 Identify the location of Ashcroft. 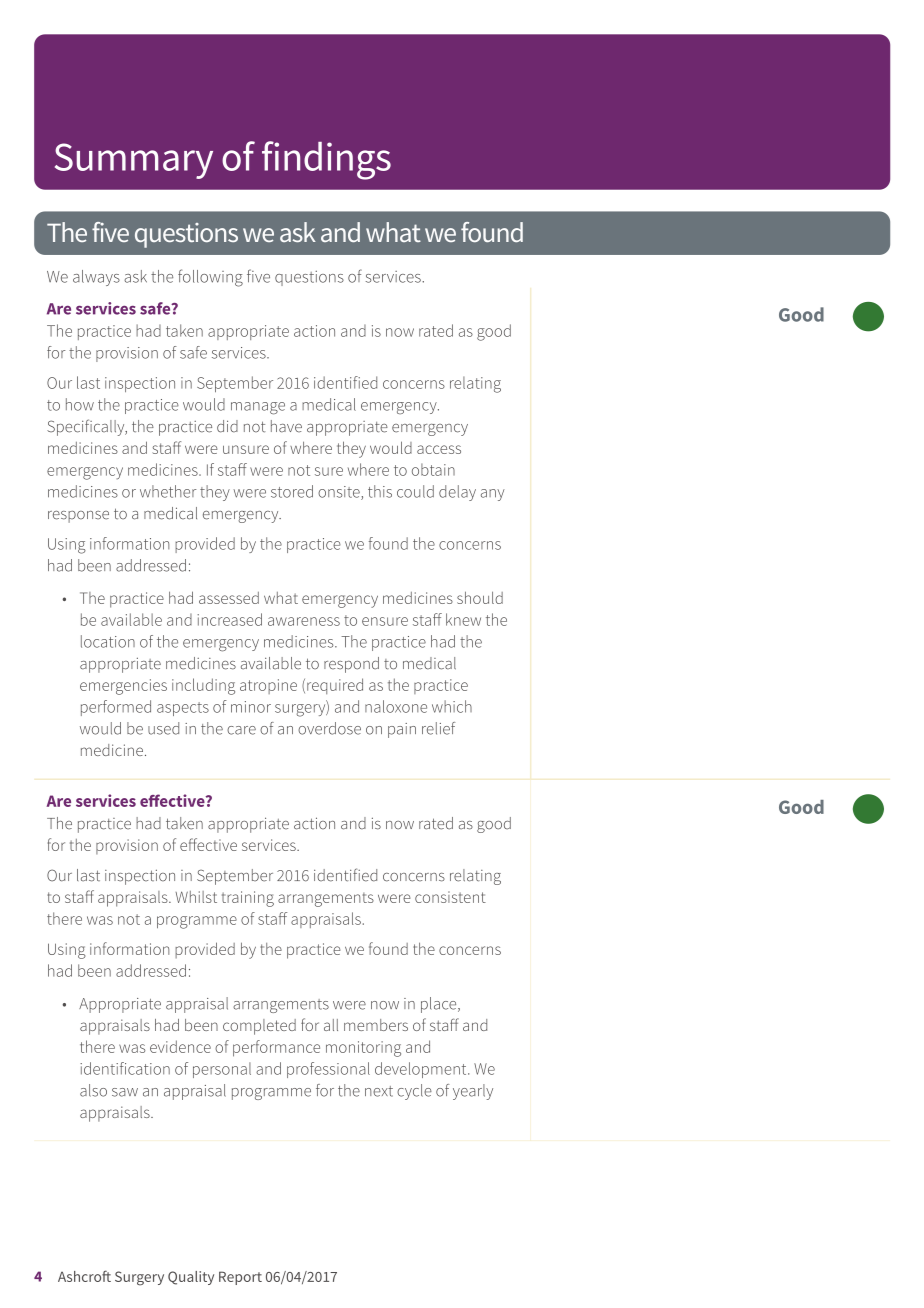
(84, 1276).
